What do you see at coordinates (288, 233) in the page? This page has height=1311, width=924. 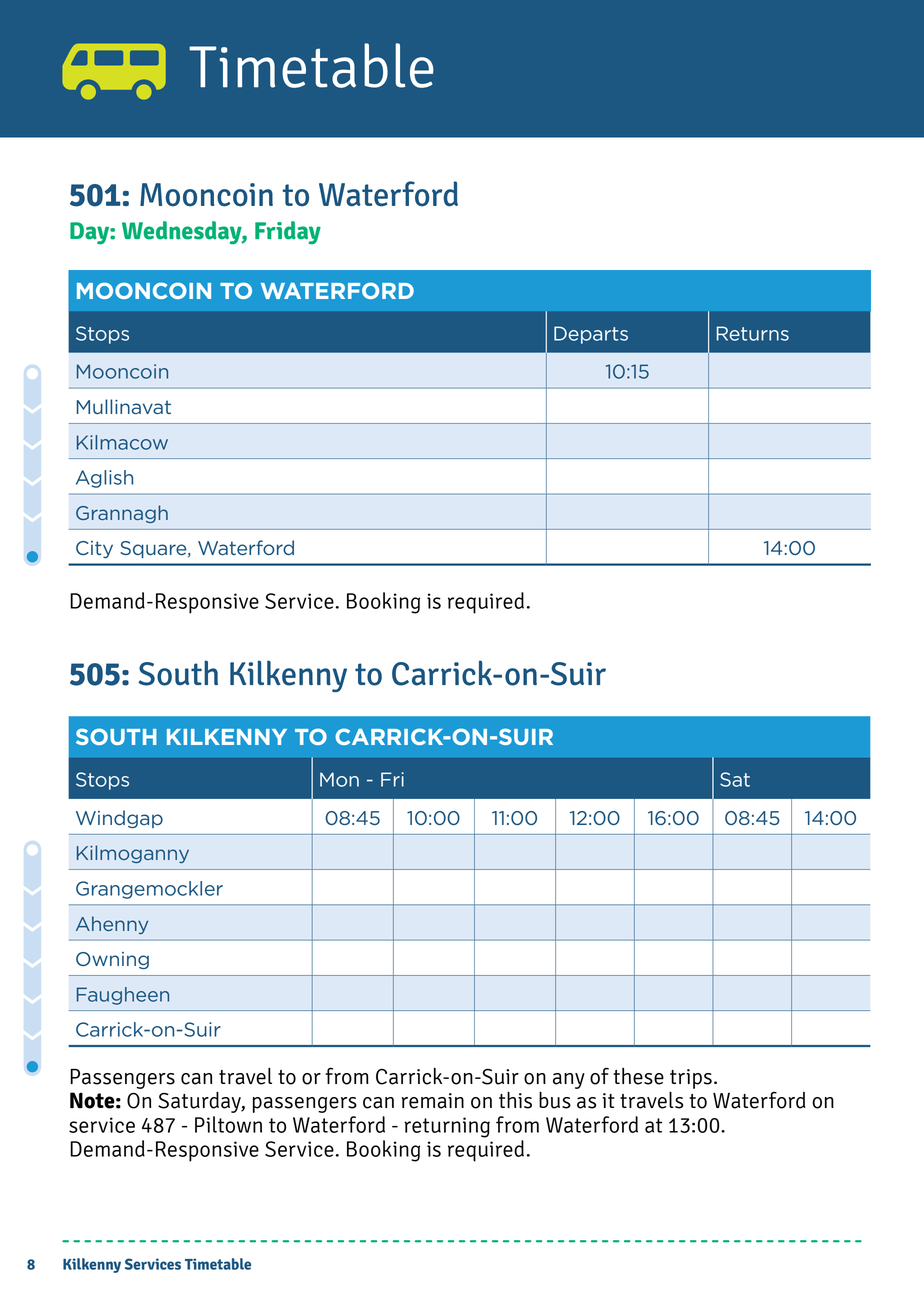 I see `Friday` at bounding box center [288, 233].
